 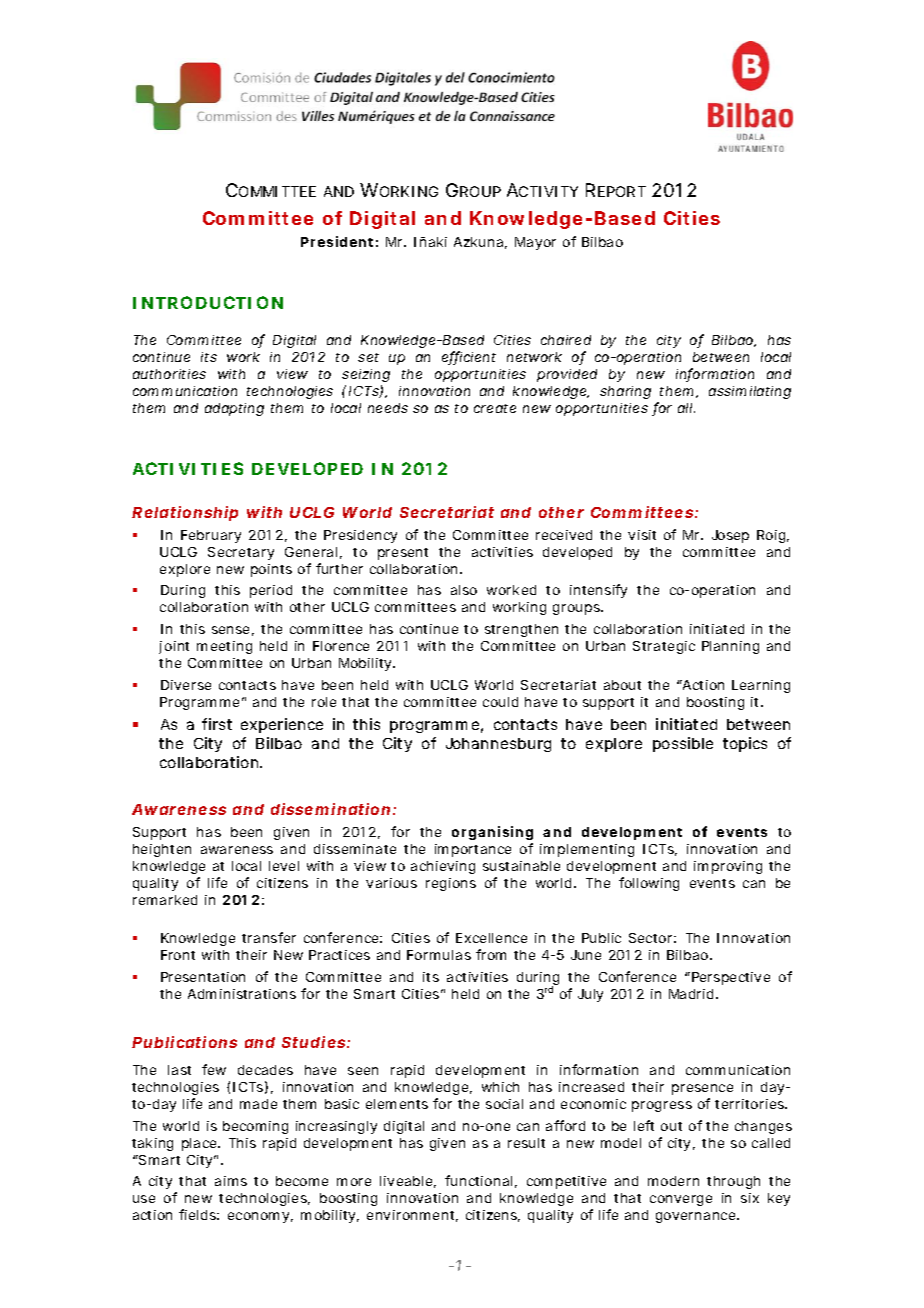 What do you see at coordinates (337, 241) in the image?
I see `President` at bounding box center [337, 241].
